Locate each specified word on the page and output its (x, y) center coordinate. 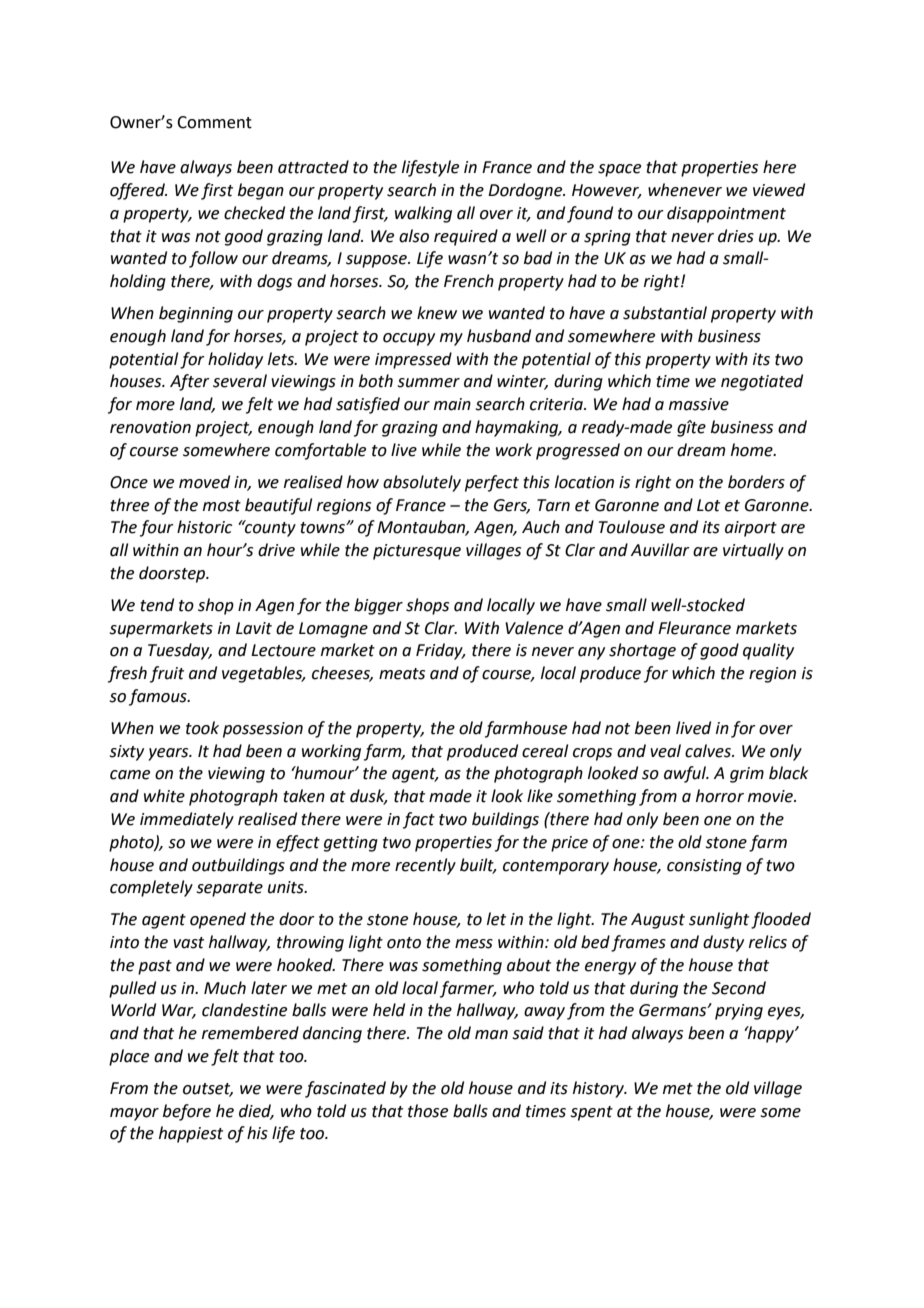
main (452, 404)
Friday (440, 651)
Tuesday (180, 651)
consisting (704, 867)
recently (425, 866)
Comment (214, 122)
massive (699, 404)
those (428, 1111)
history (600, 1089)
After (190, 382)
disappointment (726, 214)
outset (208, 1090)
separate (229, 889)
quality (768, 651)
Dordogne (526, 191)
